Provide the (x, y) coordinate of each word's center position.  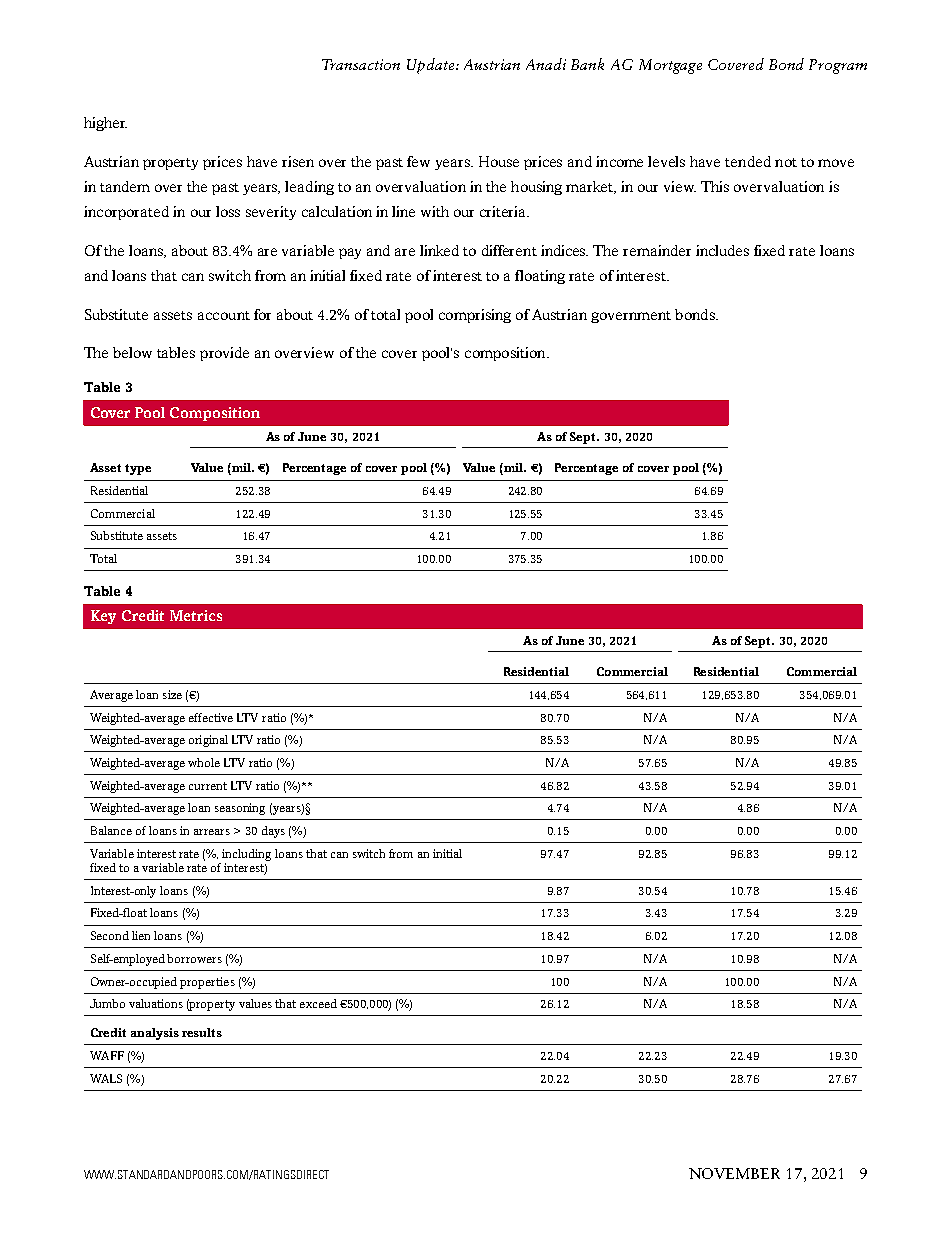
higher (105, 124)
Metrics (196, 615)
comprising (475, 316)
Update (432, 66)
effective (211, 717)
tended (748, 161)
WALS (106, 1078)
